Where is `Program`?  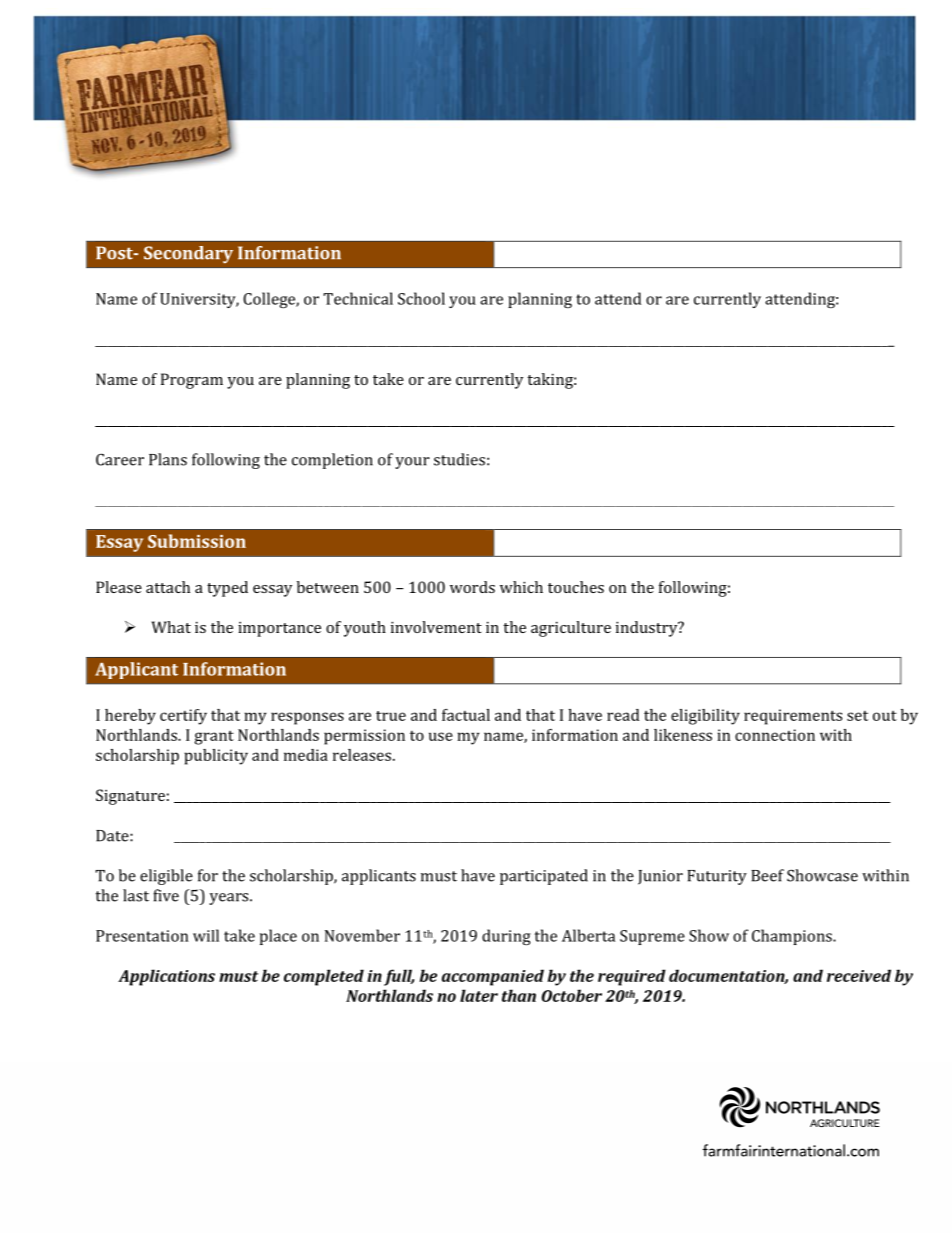
Program is located at coordinates (192, 381).
